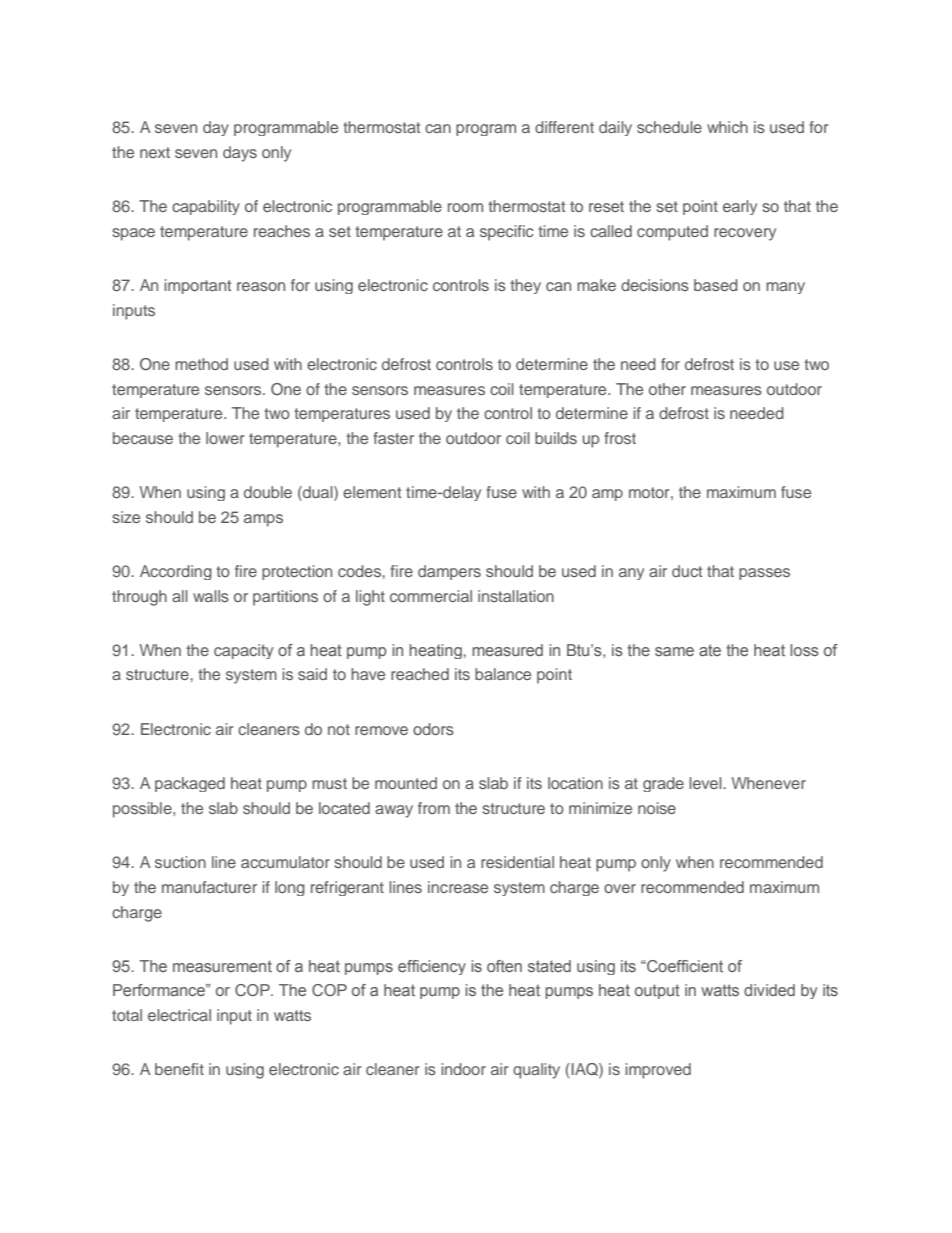 Image resolution: width=952 pixels, height=1233 pixels. What do you see at coordinates (179, 1069) in the document?
I see `benefit` at bounding box center [179, 1069].
